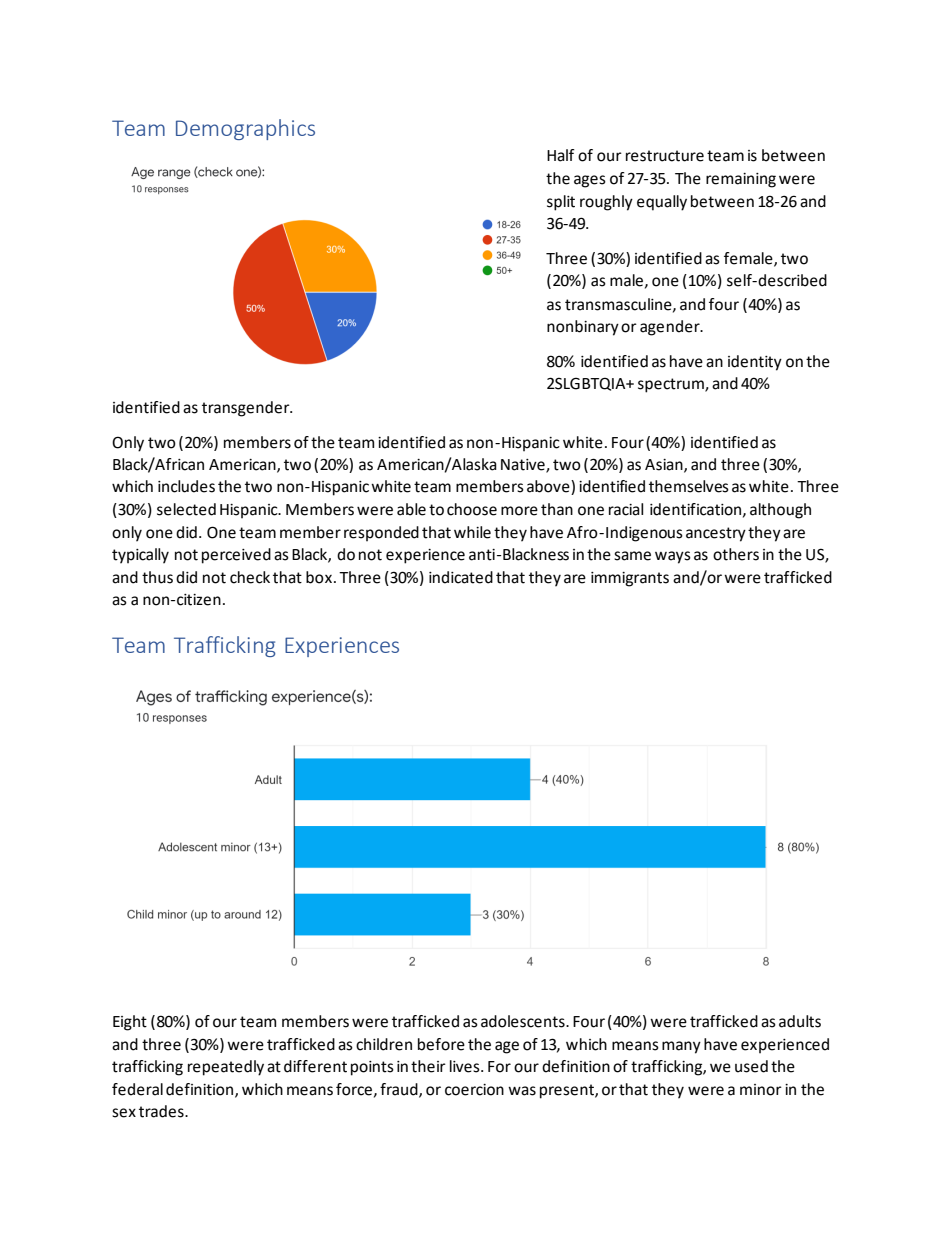 The image size is (952, 1233). What do you see at coordinates (741, 180) in the screenshot?
I see `remaining` at bounding box center [741, 180].
